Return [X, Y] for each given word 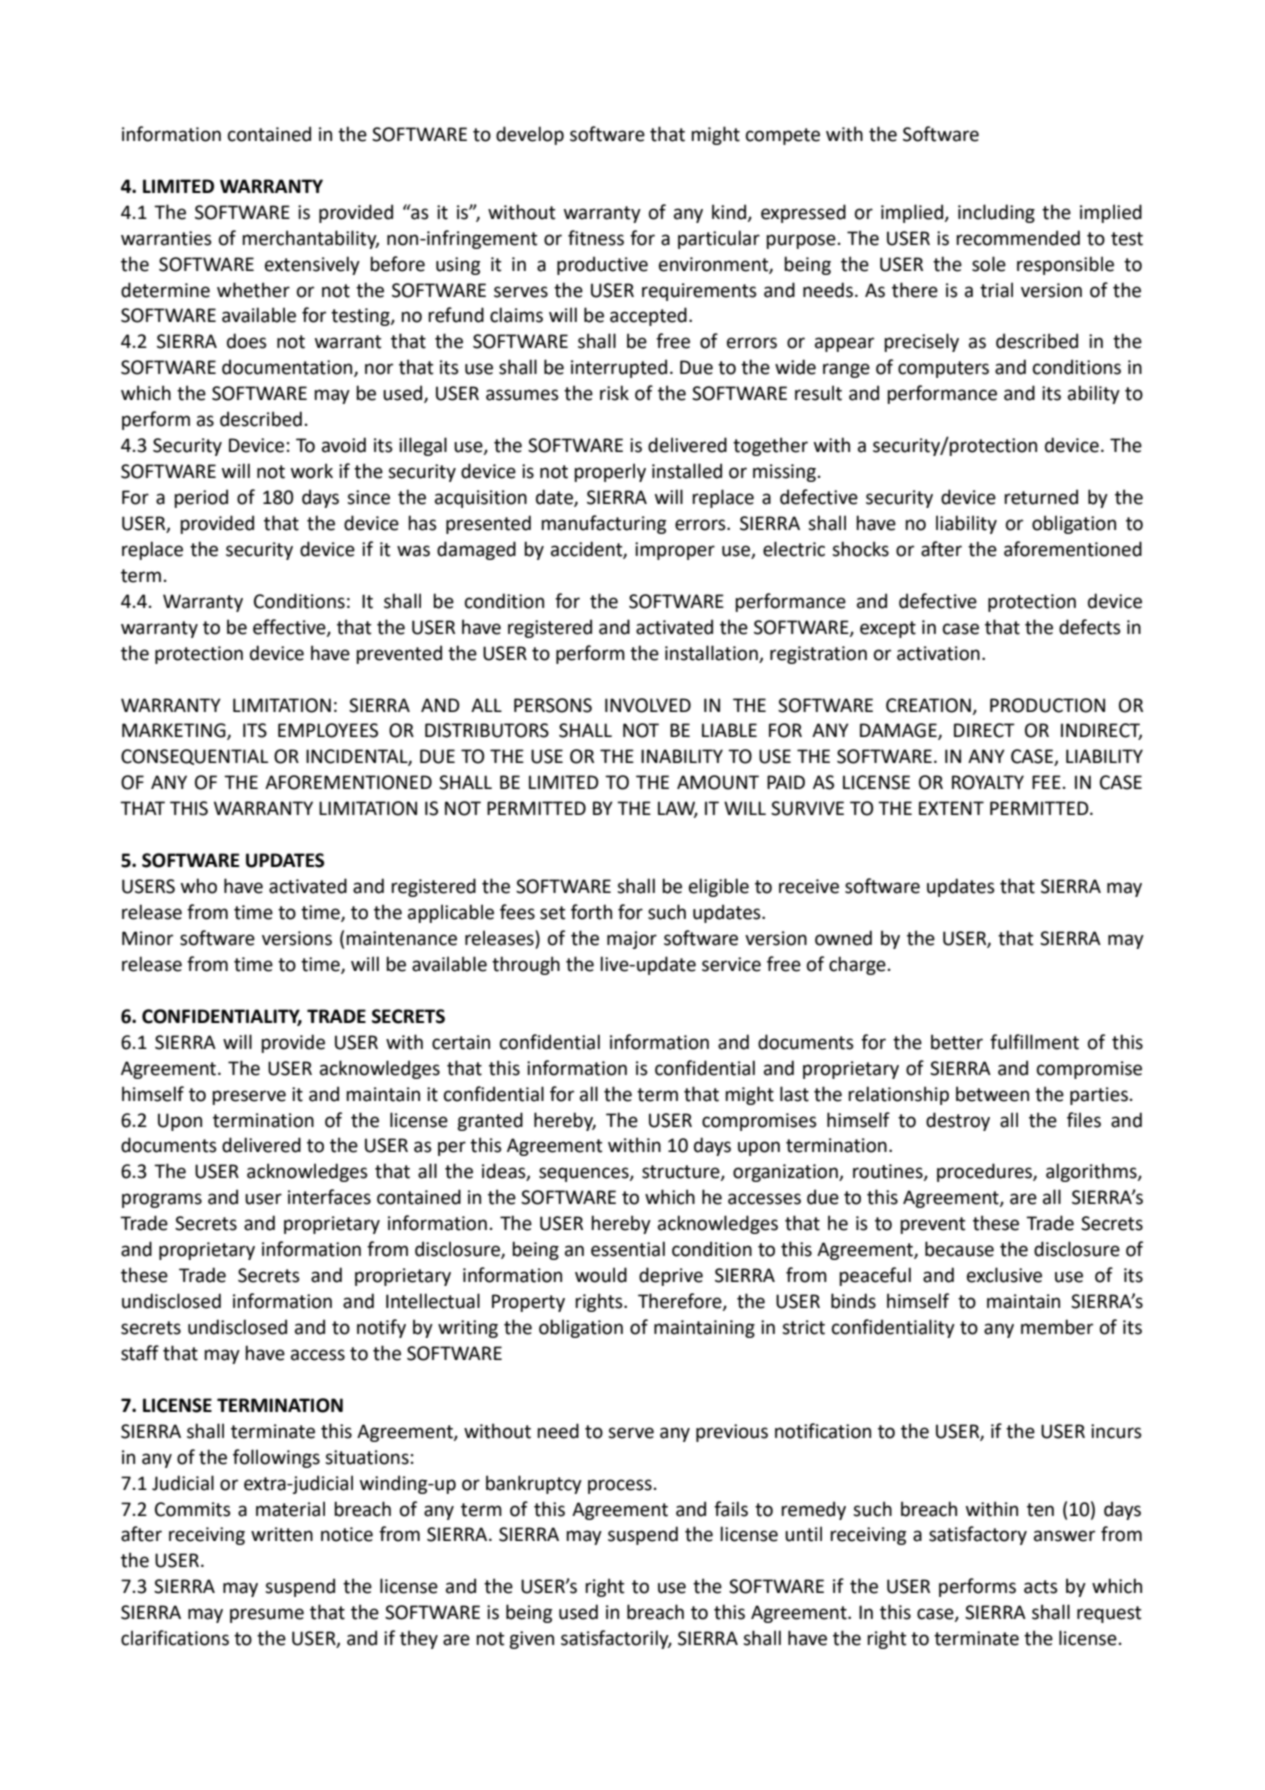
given [531, 1640]
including [996, 213]
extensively [312, 265]
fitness [596, 238]
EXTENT [951, 808]
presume [267, 1615]
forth [591, 912]
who [199, 886]
